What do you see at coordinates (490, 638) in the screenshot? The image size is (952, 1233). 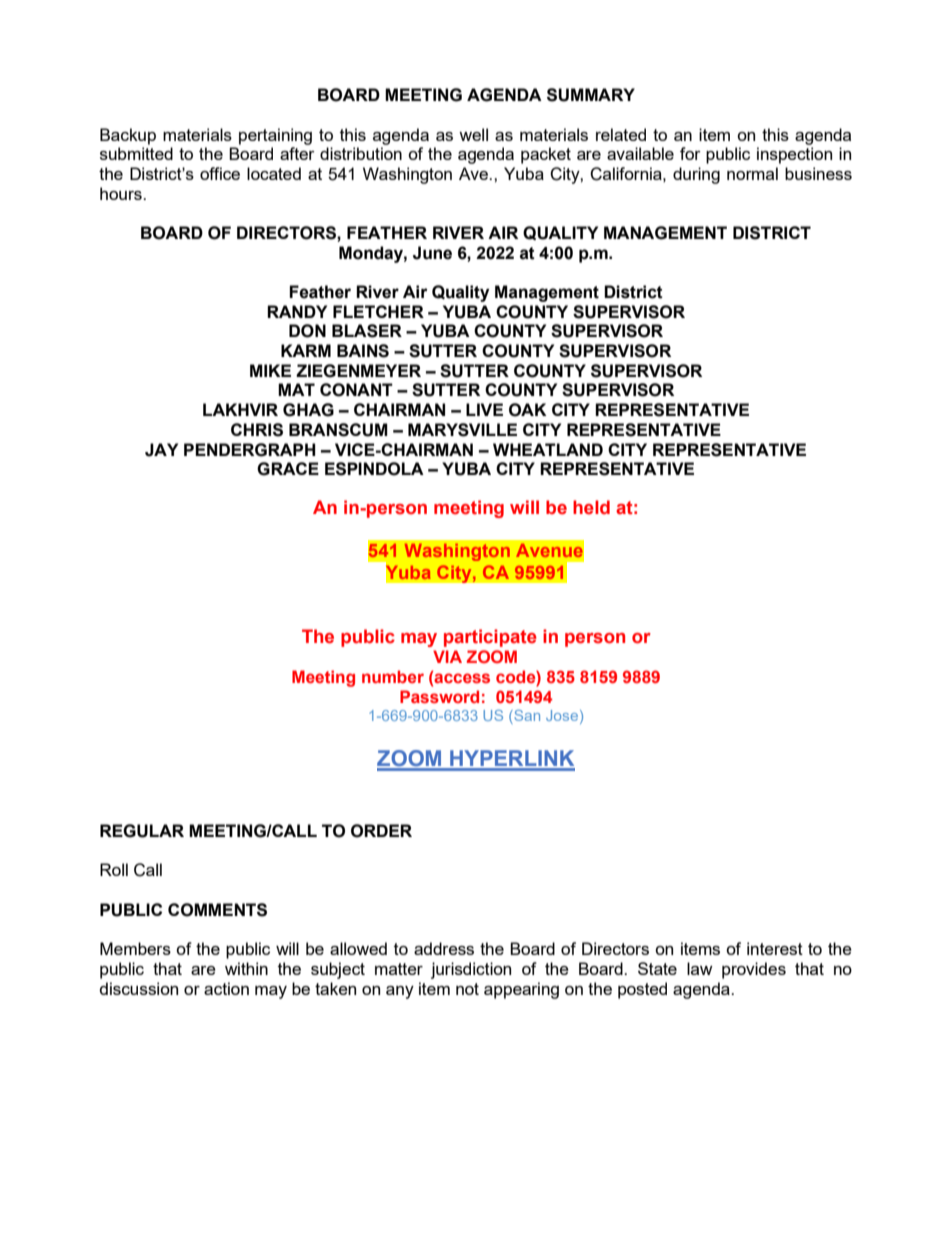 I see `participate` at bounding box center [490, 638].
